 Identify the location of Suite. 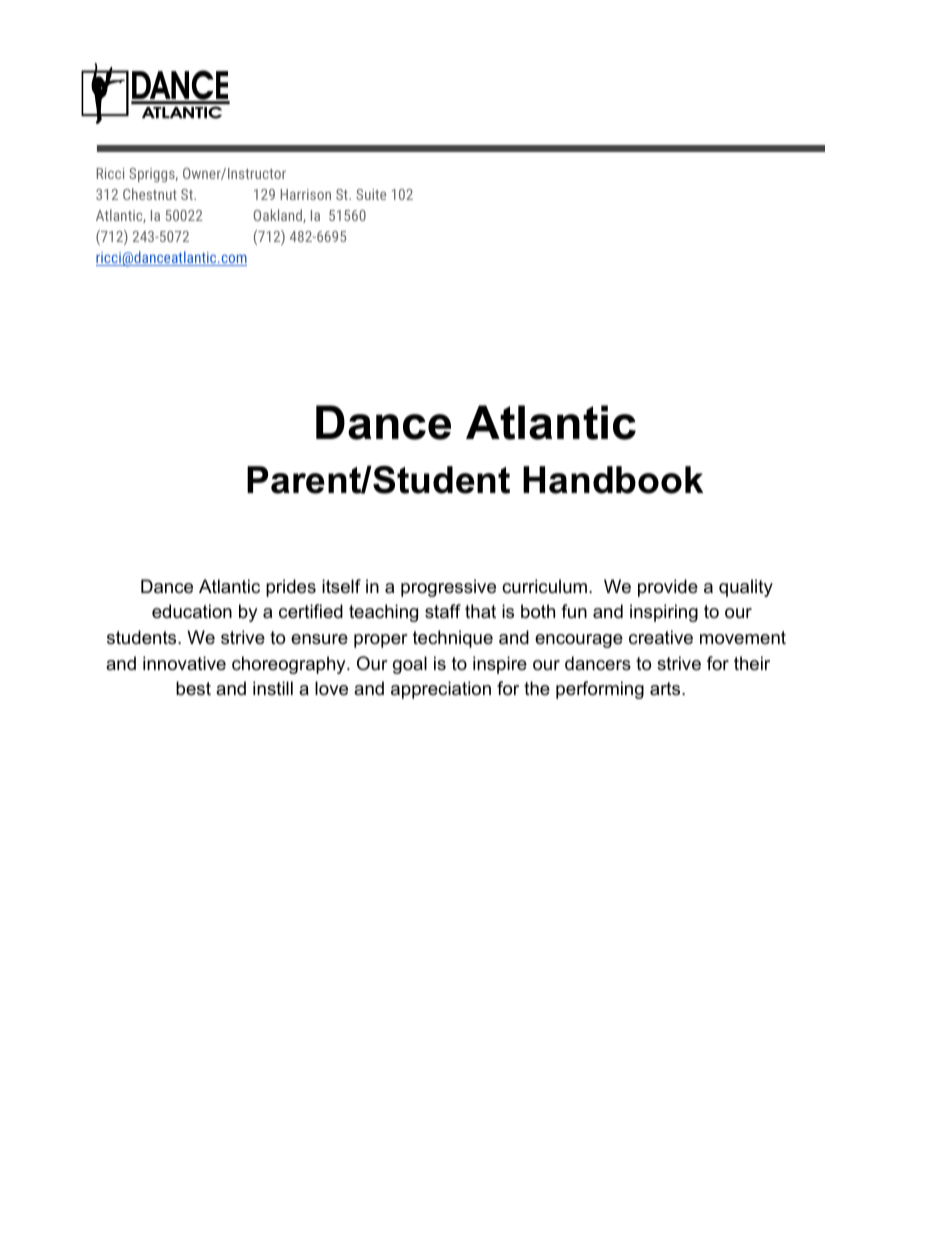
(371, 194).
